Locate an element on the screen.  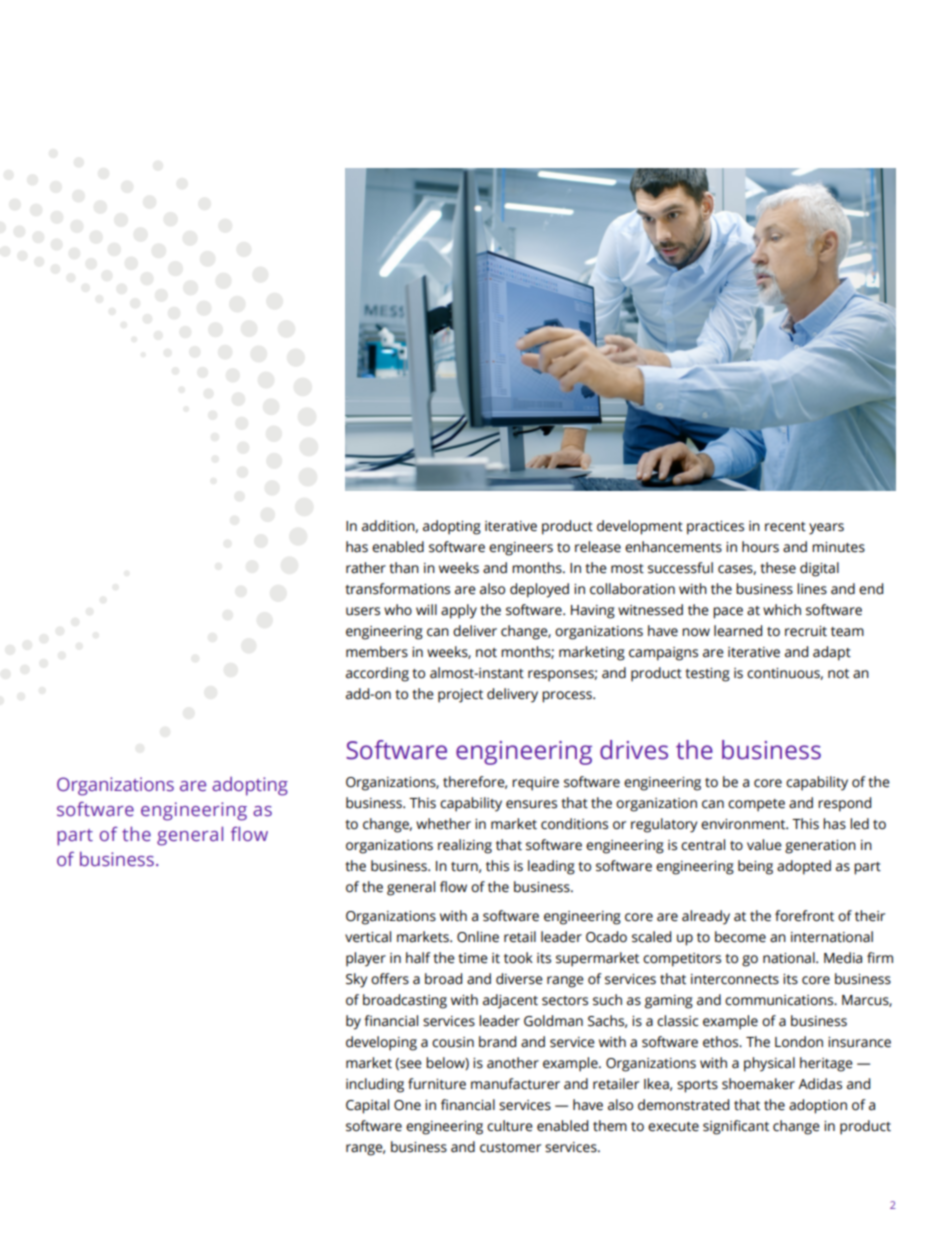
respond is located at coordinates (844, 804).
